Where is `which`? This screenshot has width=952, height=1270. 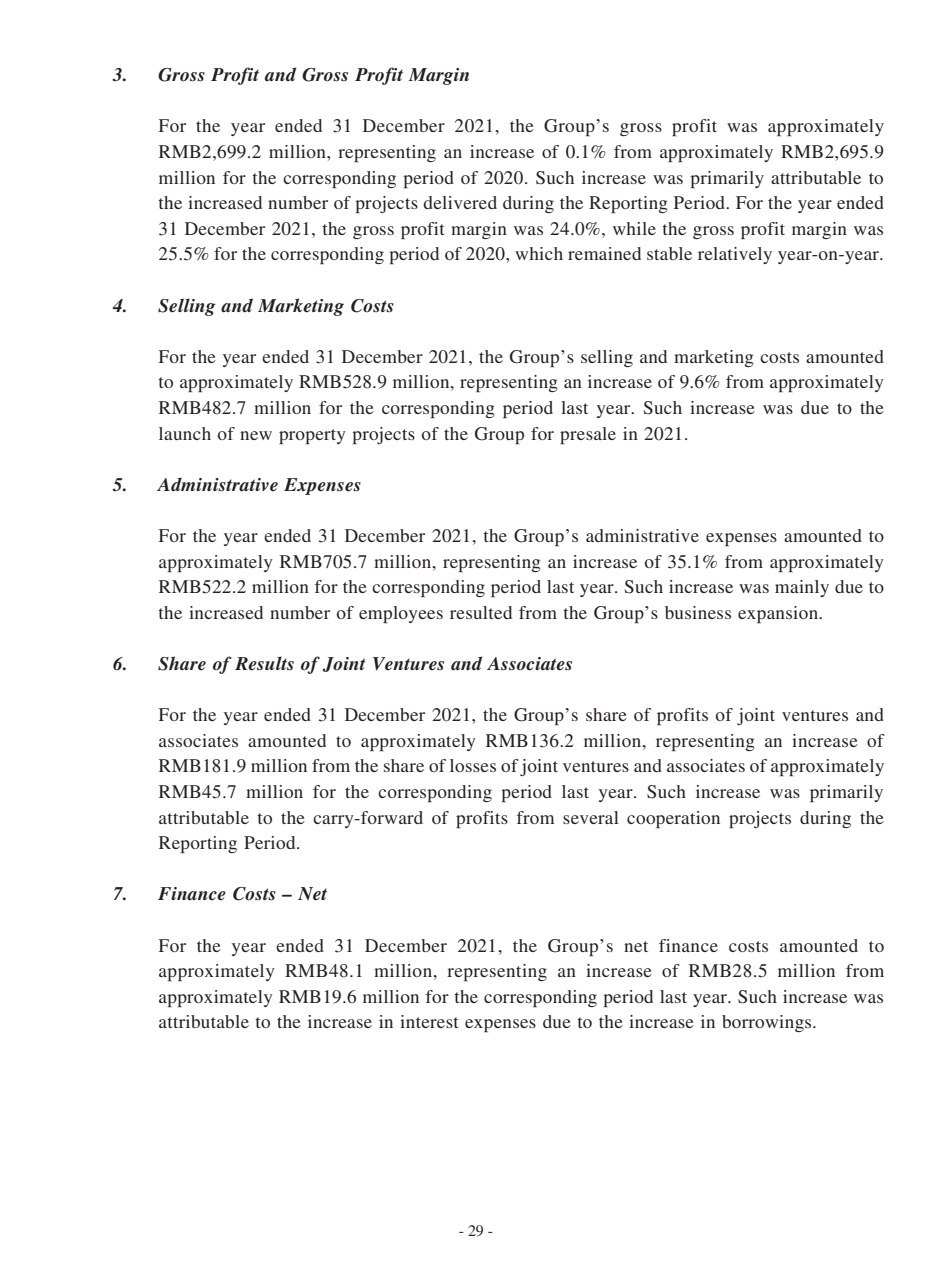 which is located at coordinates (539, 253).
